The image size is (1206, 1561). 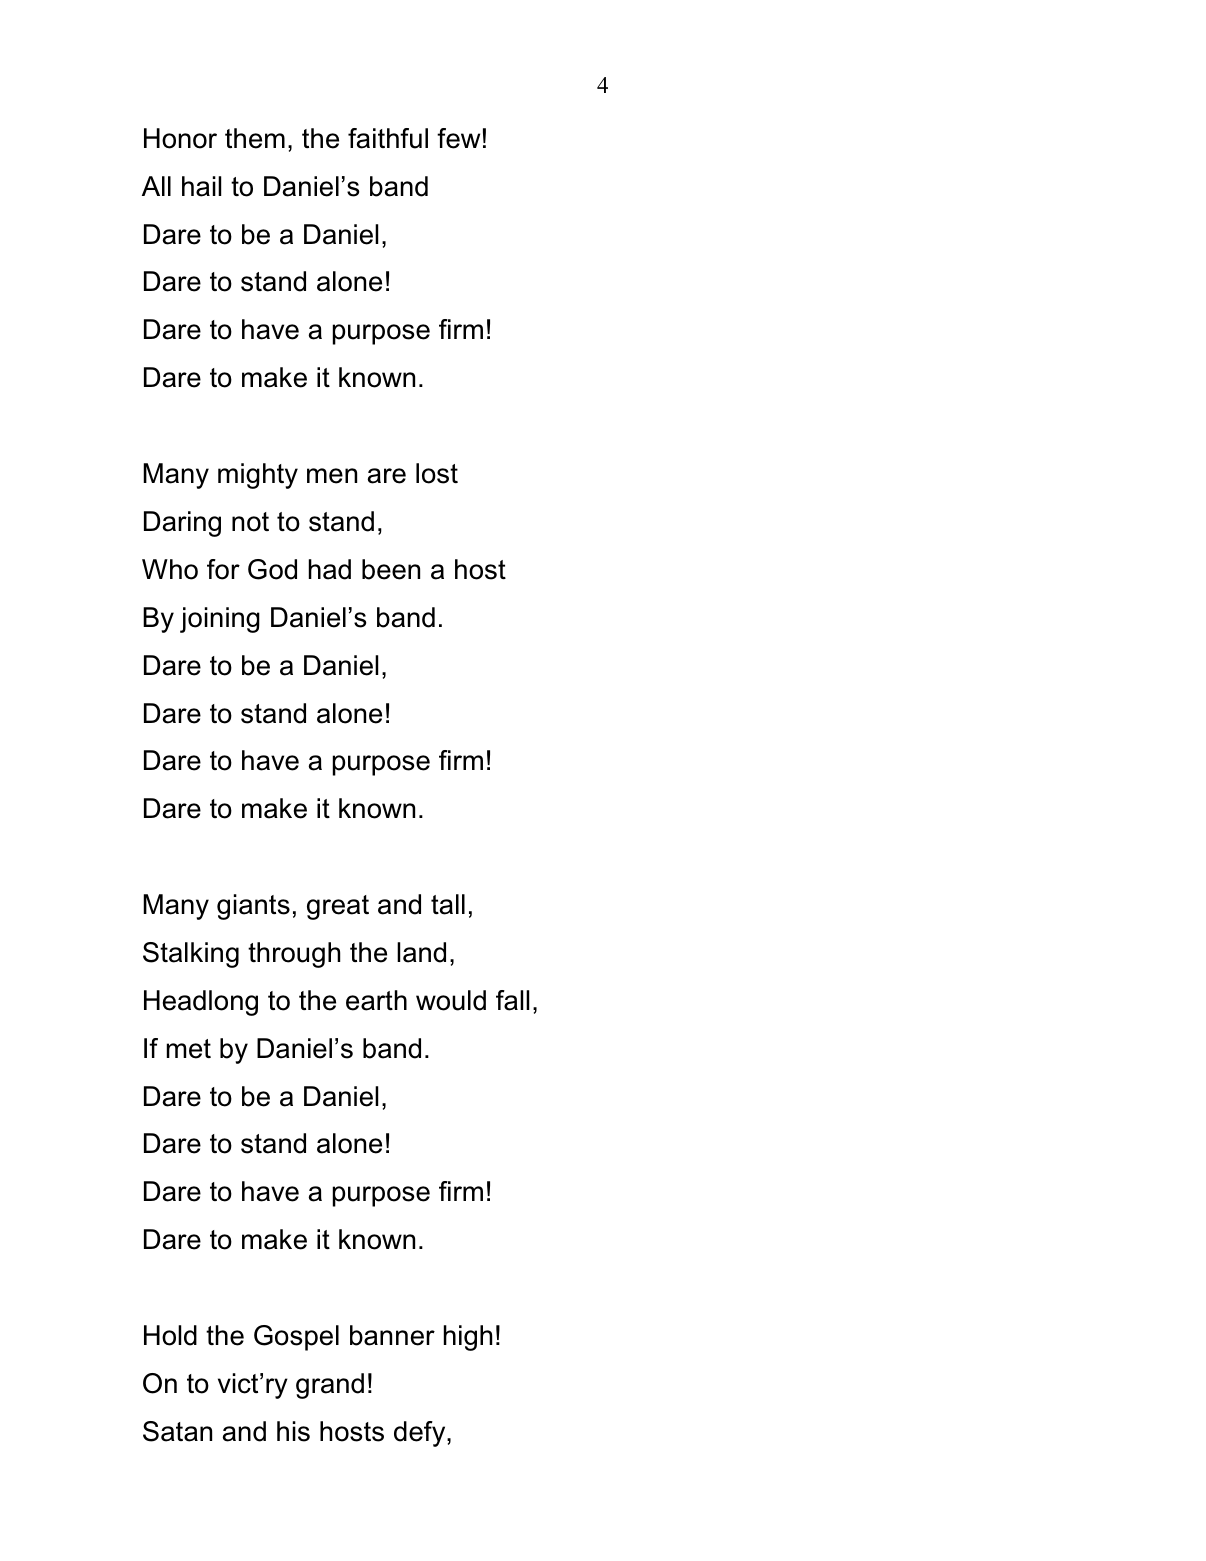 What do you see at coordinates (451, 1000) in the document?
I see `would` at bounding box center [451, 1000].
